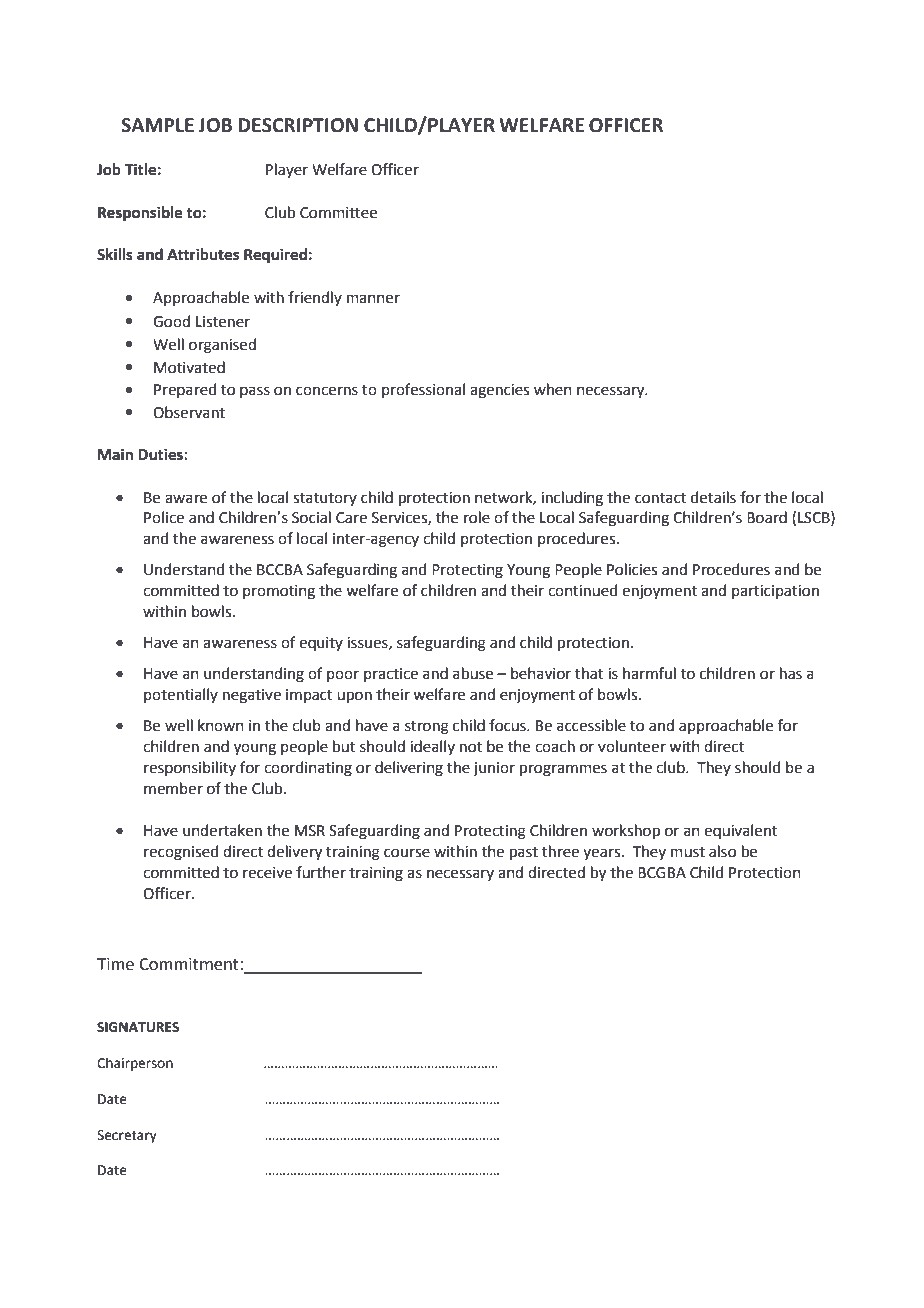 This document has height=1308, width=924. I want to click on also, so click(722, 851).
